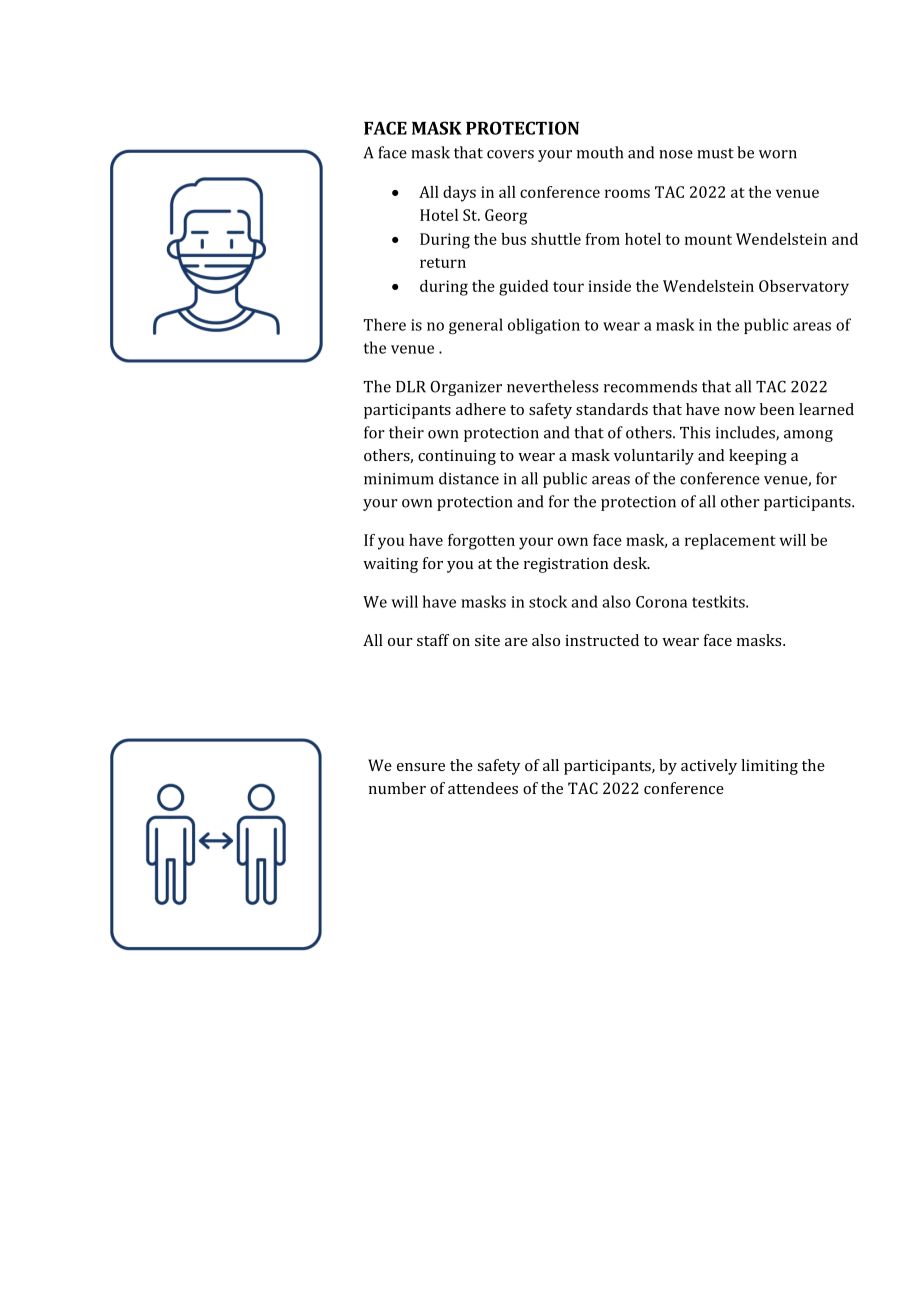 Image resolution: width=924 pixels, height=1308 pixels. What do you see at coordinates (778, 154) in the document?
I see `worn` at bounding box center [778, 154].
